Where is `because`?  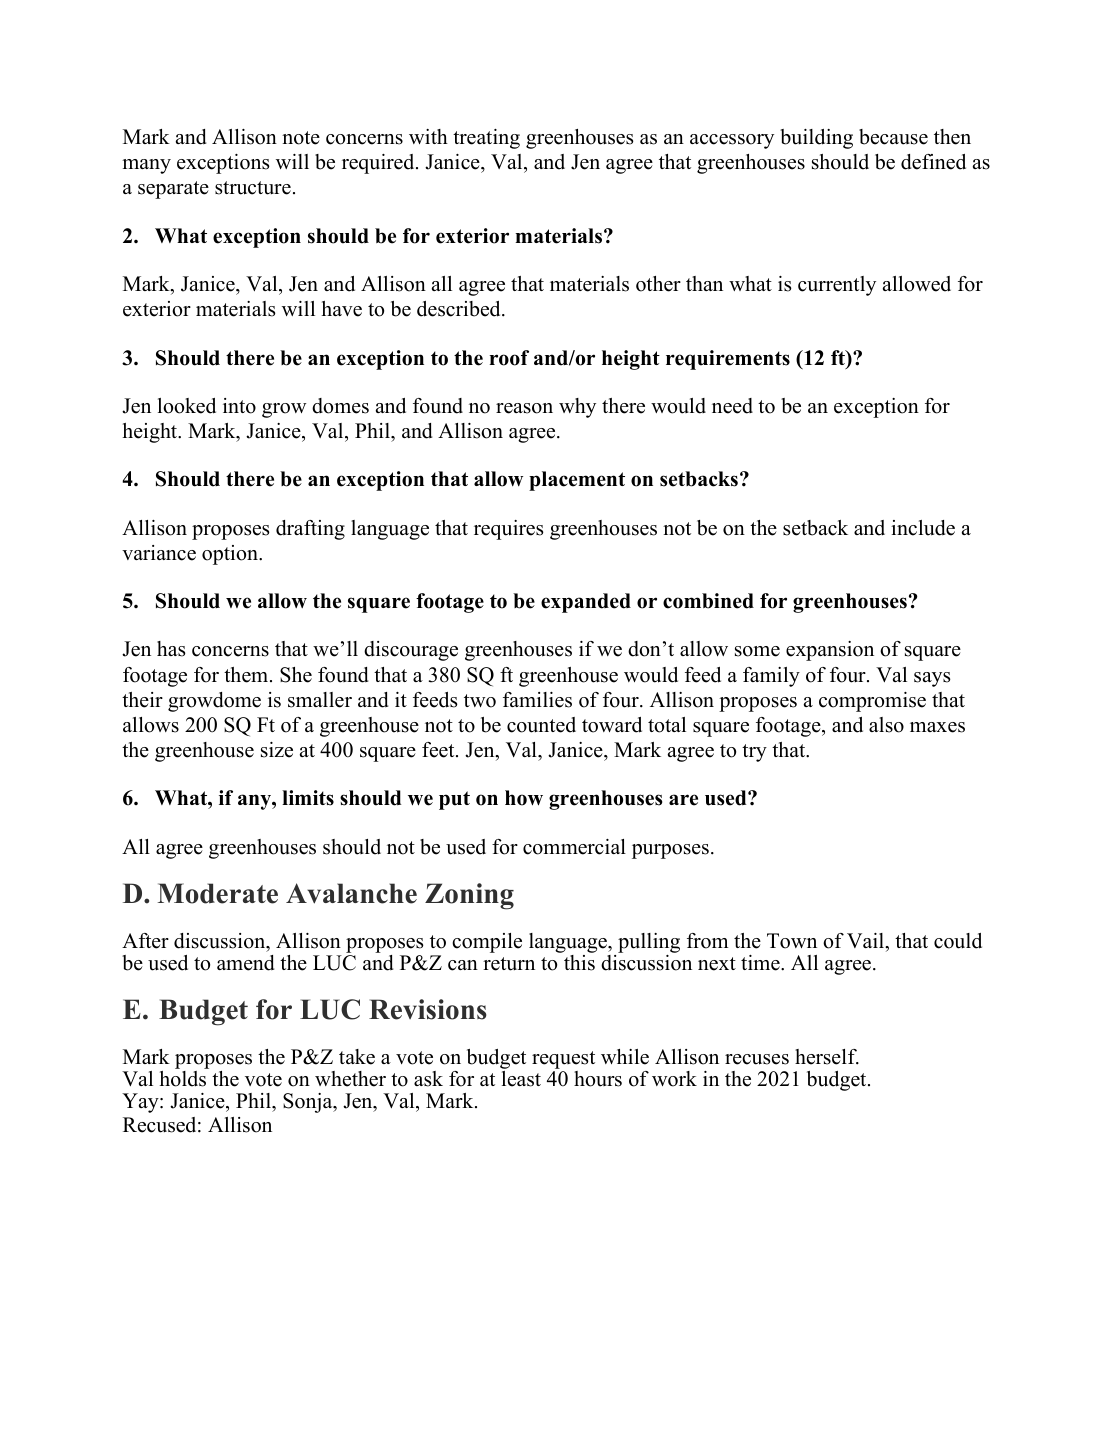 because is located at coordinates (893, 137).
